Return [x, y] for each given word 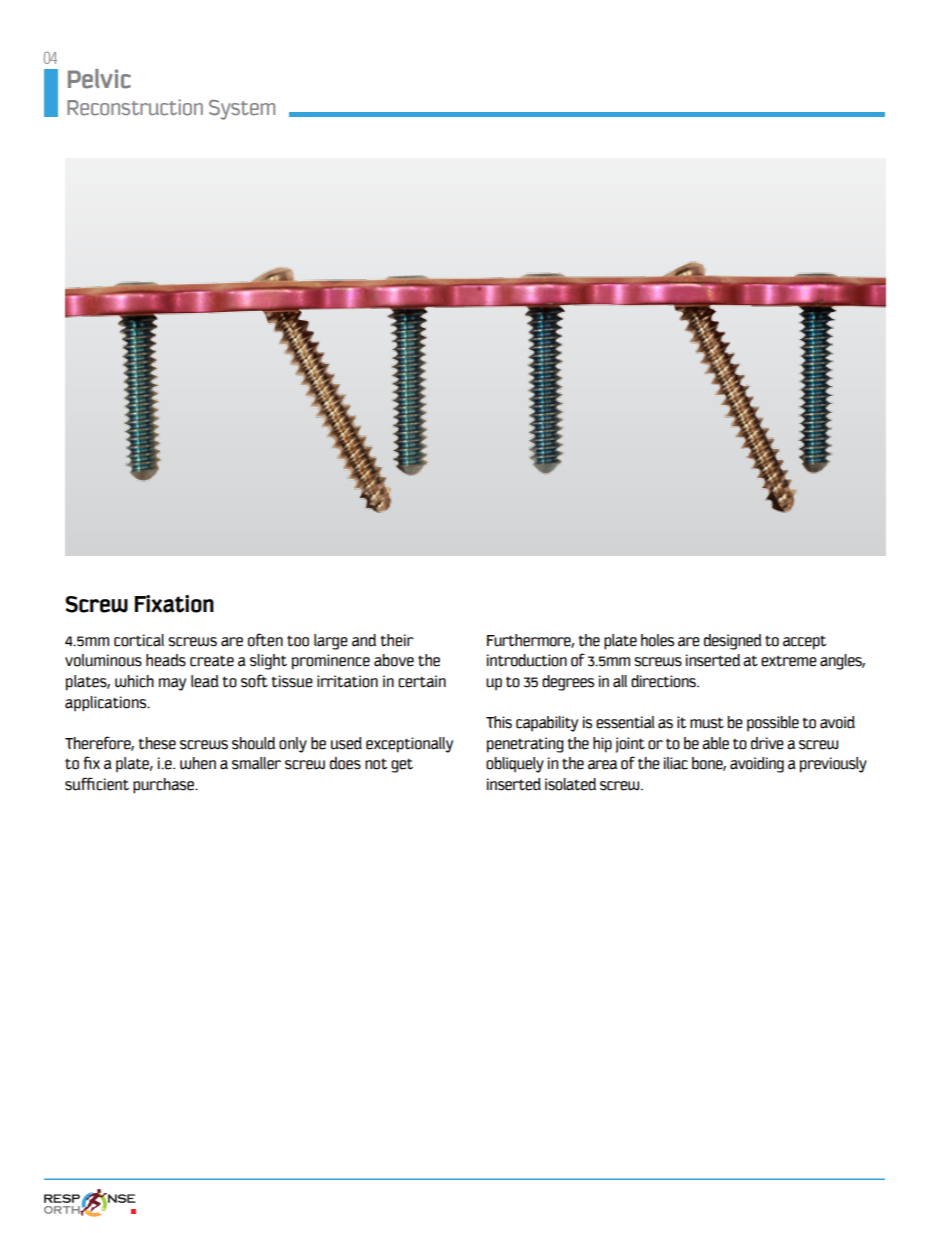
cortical [139, 640]
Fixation [174, 604]
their [397, 640]
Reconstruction [135, 107]
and [364, 640]
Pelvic [99, 79]
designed [733, 642]
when [198, 763]
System [242, 110]
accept [805, 642]
